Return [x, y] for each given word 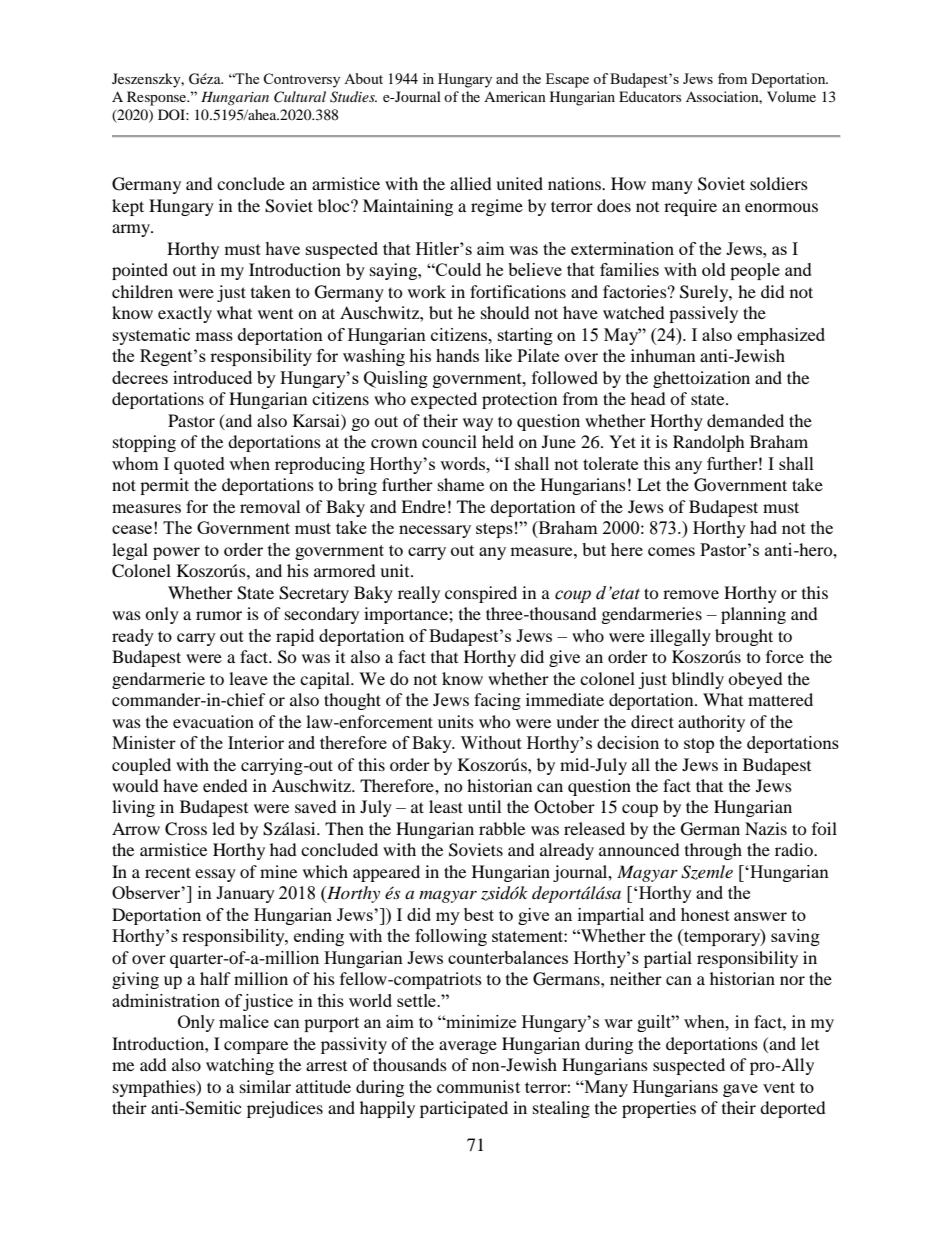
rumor [219, 615]
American [515, 96]
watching [240, 1066]
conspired [481, 594]
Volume [791, 96]
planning [753, 615]
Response [158, 98]
